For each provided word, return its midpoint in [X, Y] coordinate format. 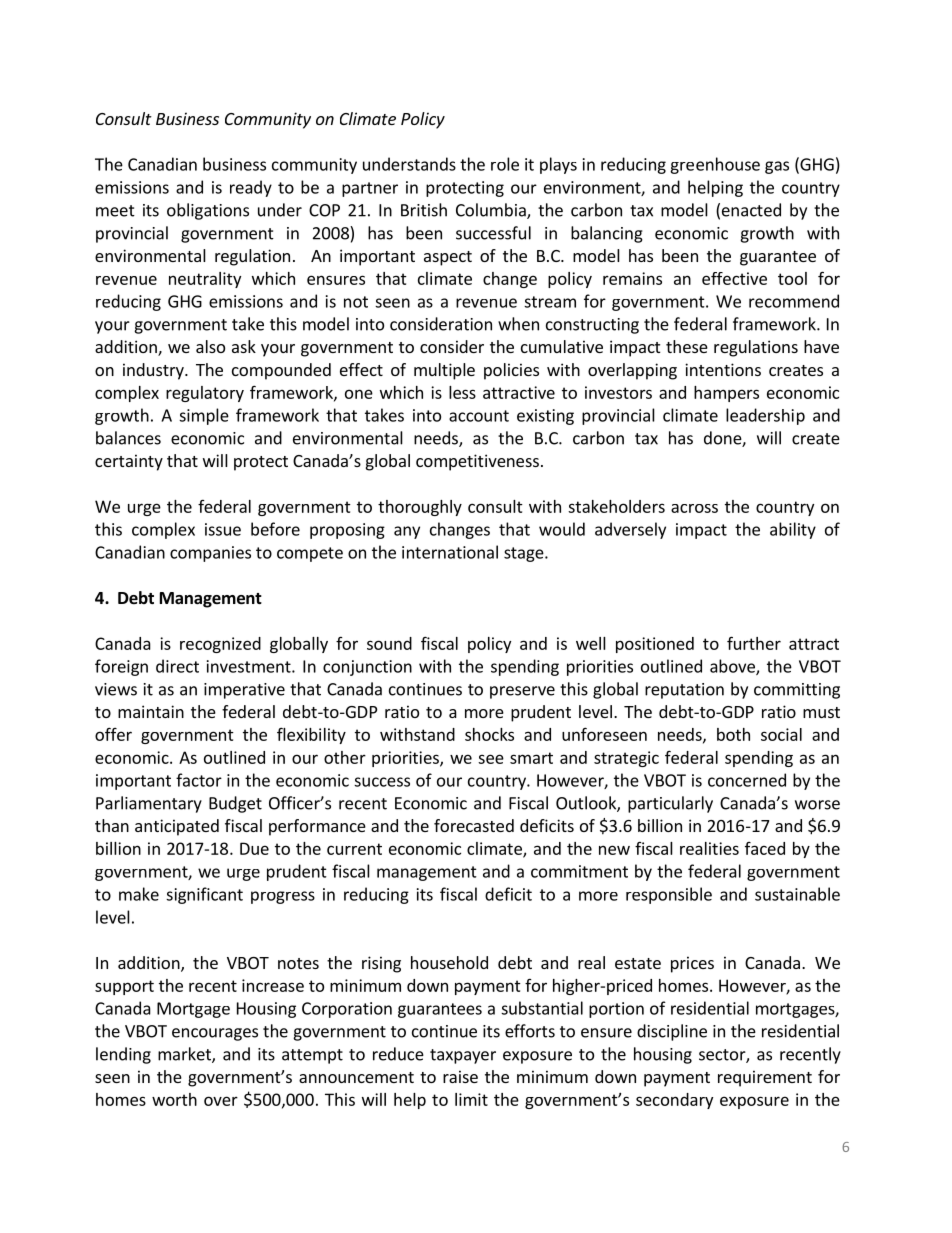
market [185, 1055]
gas [777, 167]
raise [460, 1076]
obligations [208, 211]
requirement [765, 1078]
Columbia [492, 211]
